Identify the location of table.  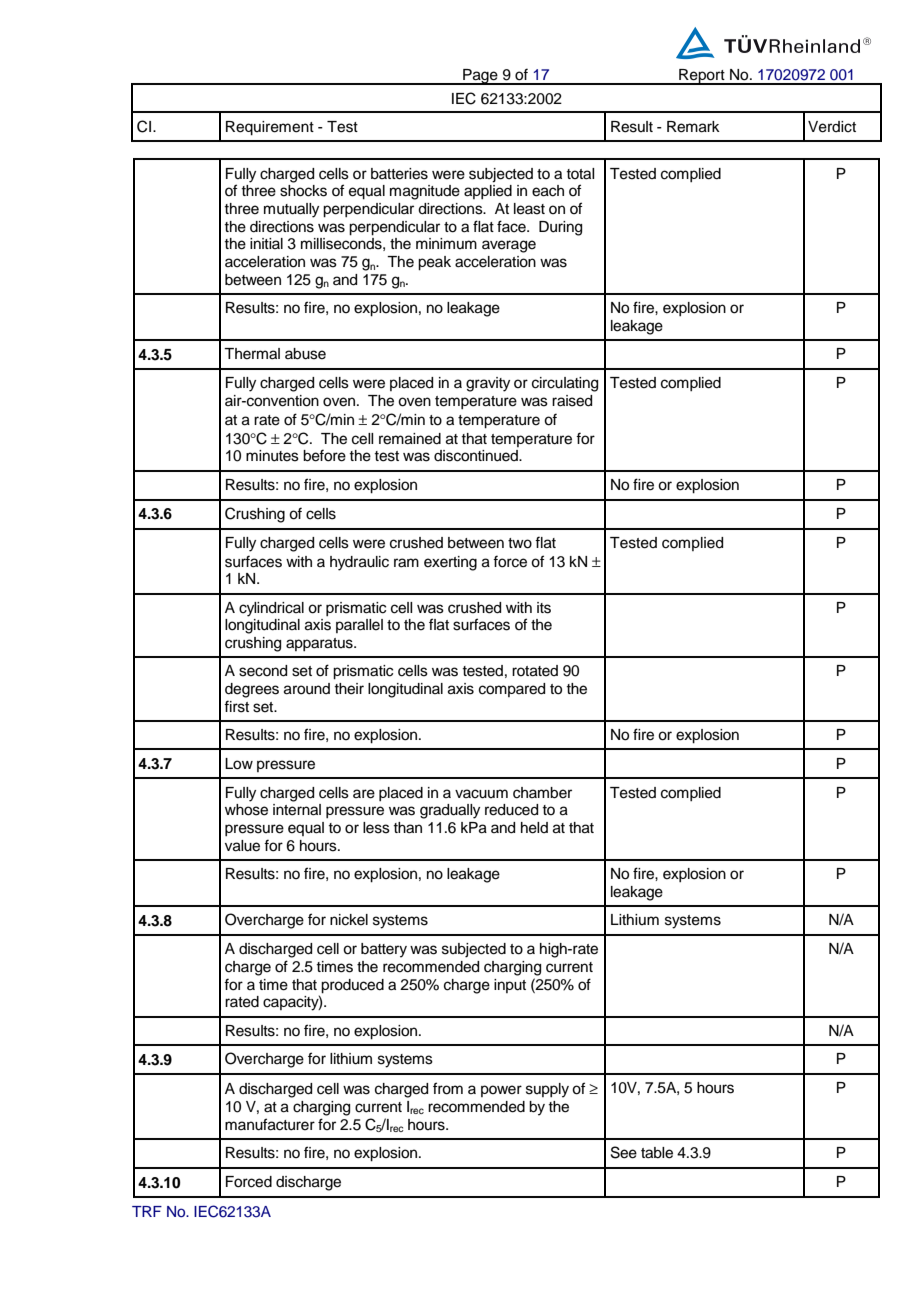
(657, 1153).
